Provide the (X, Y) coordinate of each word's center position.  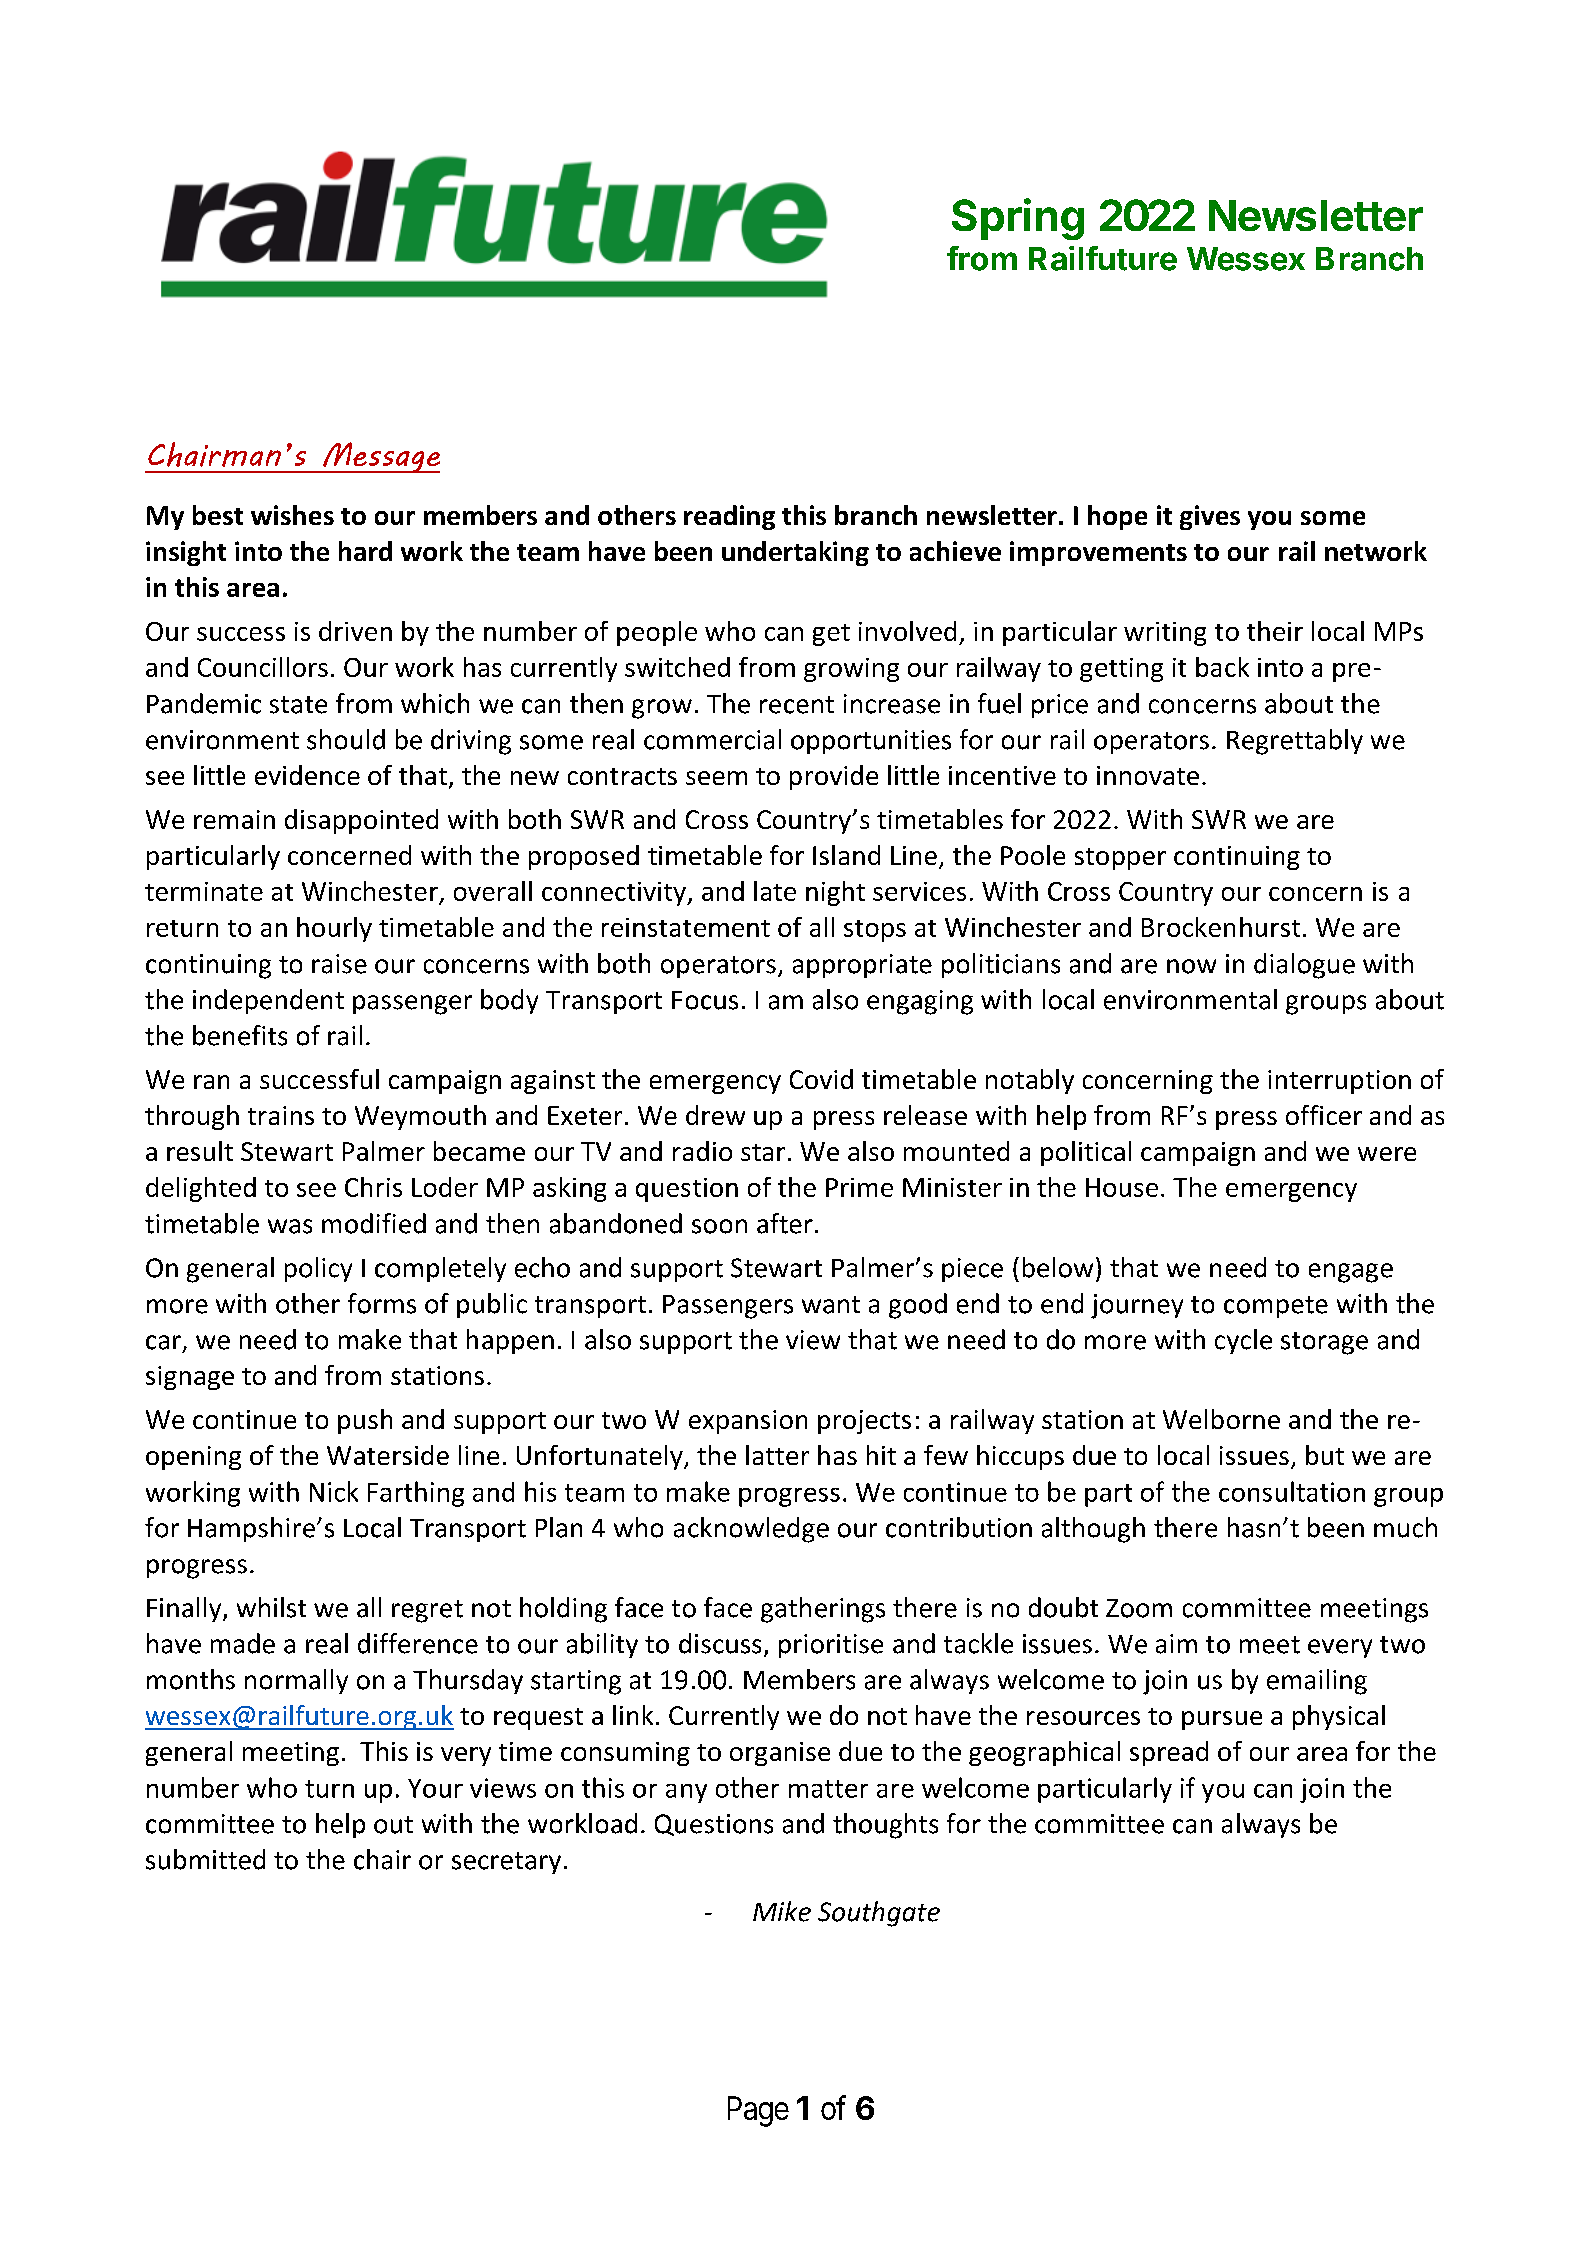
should (346, 739)
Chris (373, 1187)
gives (1210, 517)
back (1222, 667)
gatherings (823, 1610)
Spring (1018, 219)
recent (797, 705)
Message (380, 457)
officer (1324, 1115)
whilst (271, 1607)
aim (1176, 1644)
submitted (205, 1859)
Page (758, 2111)
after (785, 1223)
